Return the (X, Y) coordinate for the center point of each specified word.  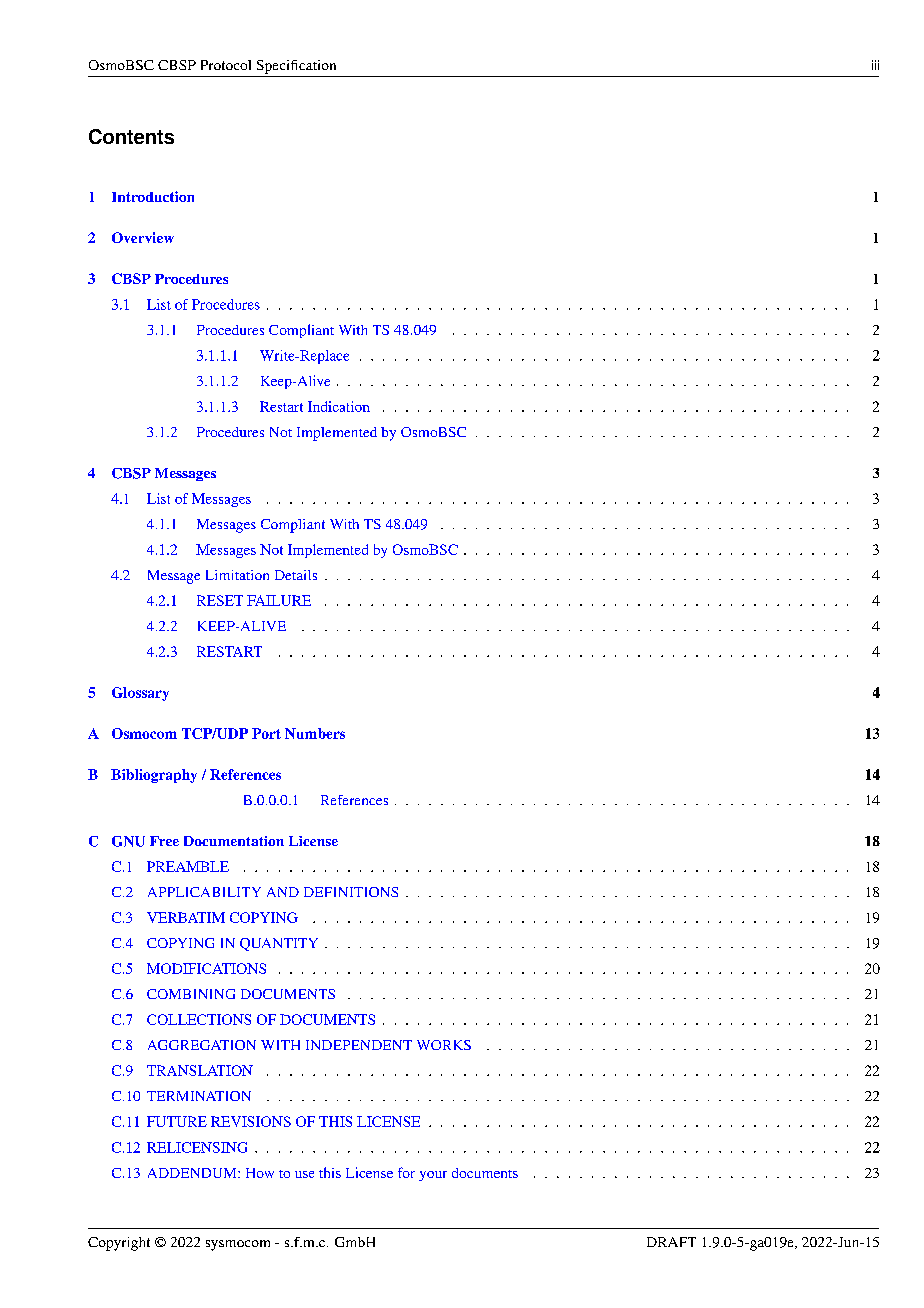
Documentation (234, 841)
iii (875, 65)
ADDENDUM (193, 1173)
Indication (339, 406)
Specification (296, 67)
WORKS (444, 1045)
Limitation (237, 575)
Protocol (226, 65)
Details (296, 575)
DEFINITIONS (351, 892)
